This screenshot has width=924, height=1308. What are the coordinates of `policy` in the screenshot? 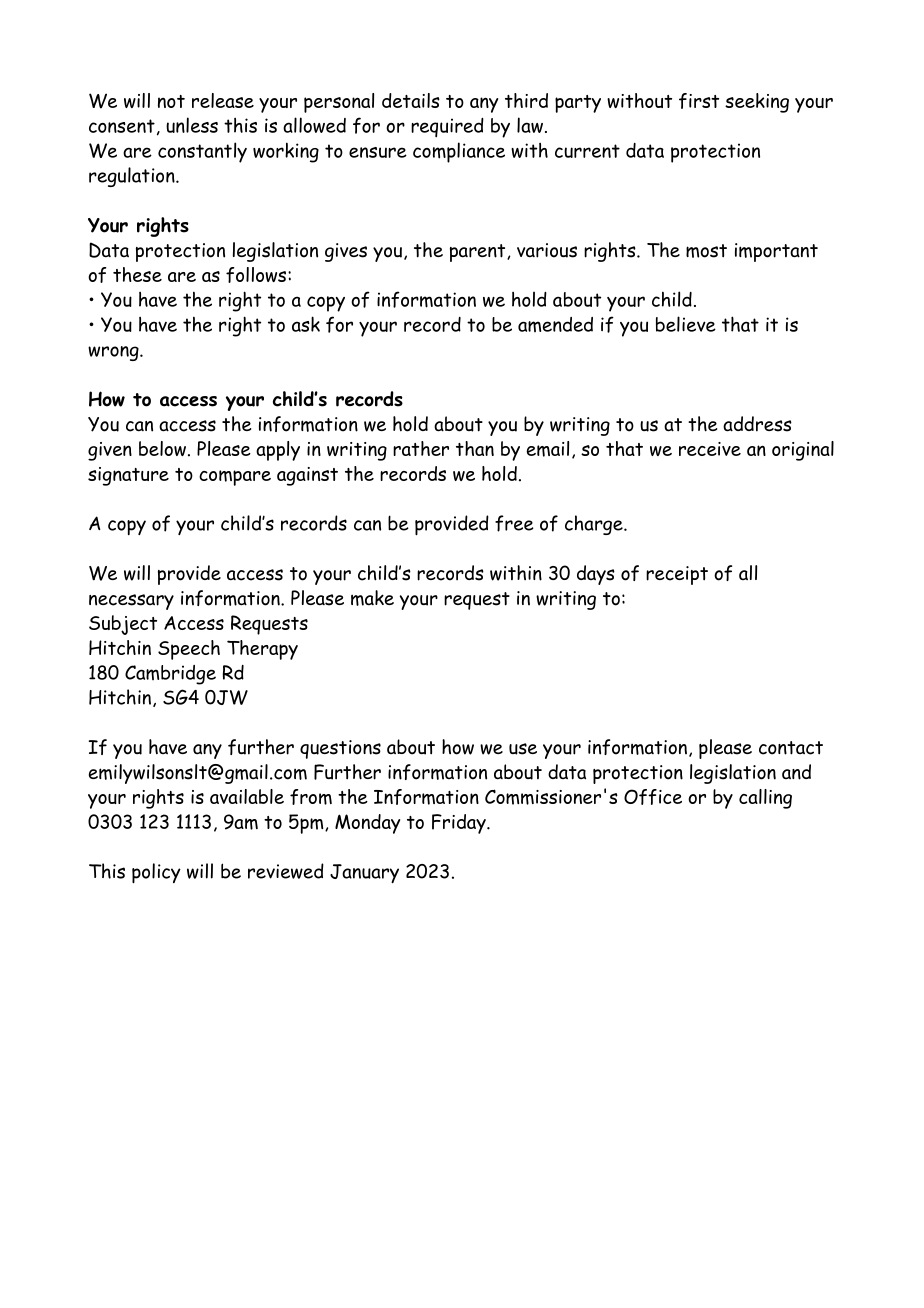 It's located at (156, 873).
